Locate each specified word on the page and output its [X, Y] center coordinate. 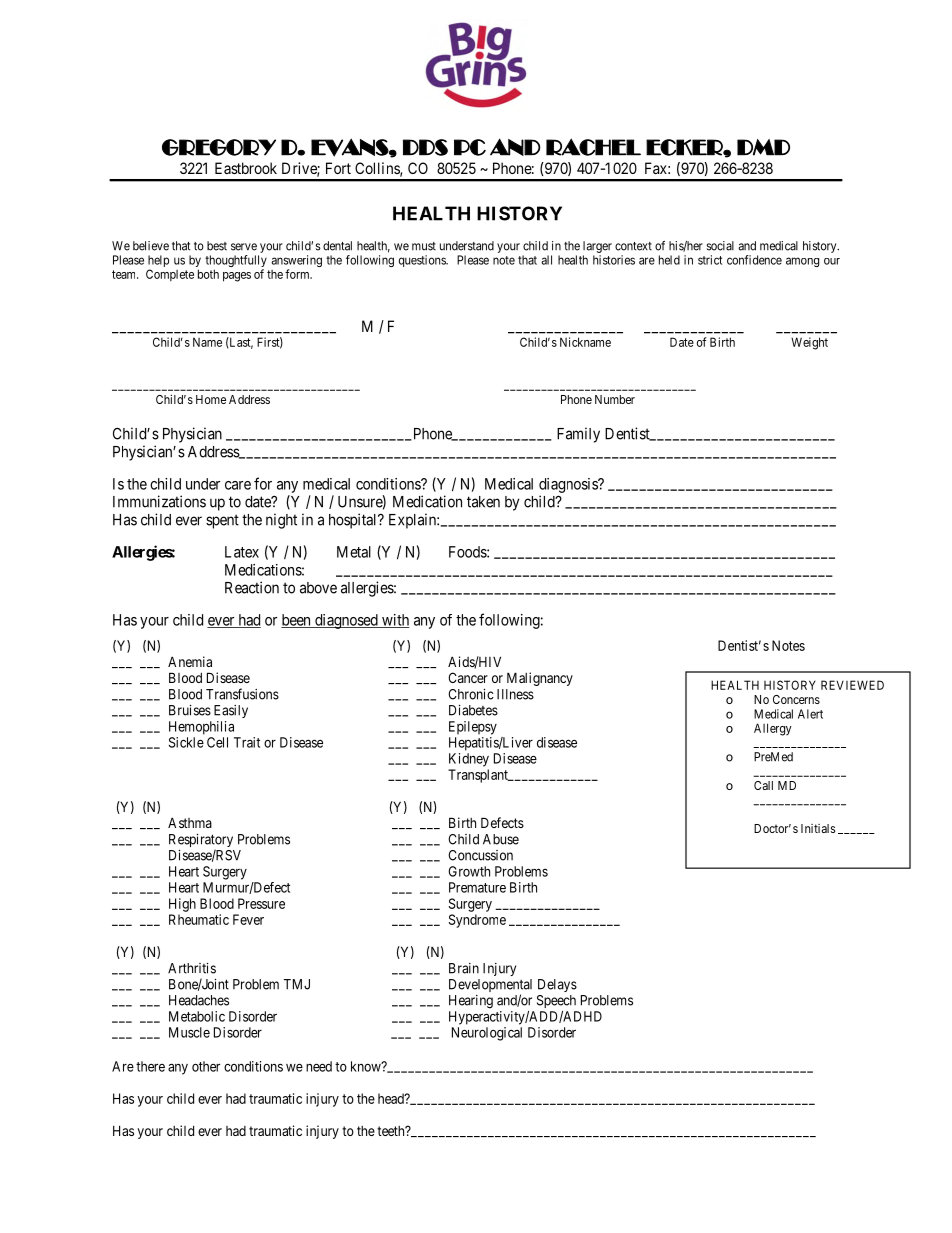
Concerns [796, 699]
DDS [425, 147]
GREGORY [219, 147]
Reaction [252, 587]
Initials [818, 828]
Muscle [189, 1032]
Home [211, 399]
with [395, 621]
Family [578, 435]
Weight [809, 343]
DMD [763, 147]
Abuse [501, 839]
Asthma [190, 822]
